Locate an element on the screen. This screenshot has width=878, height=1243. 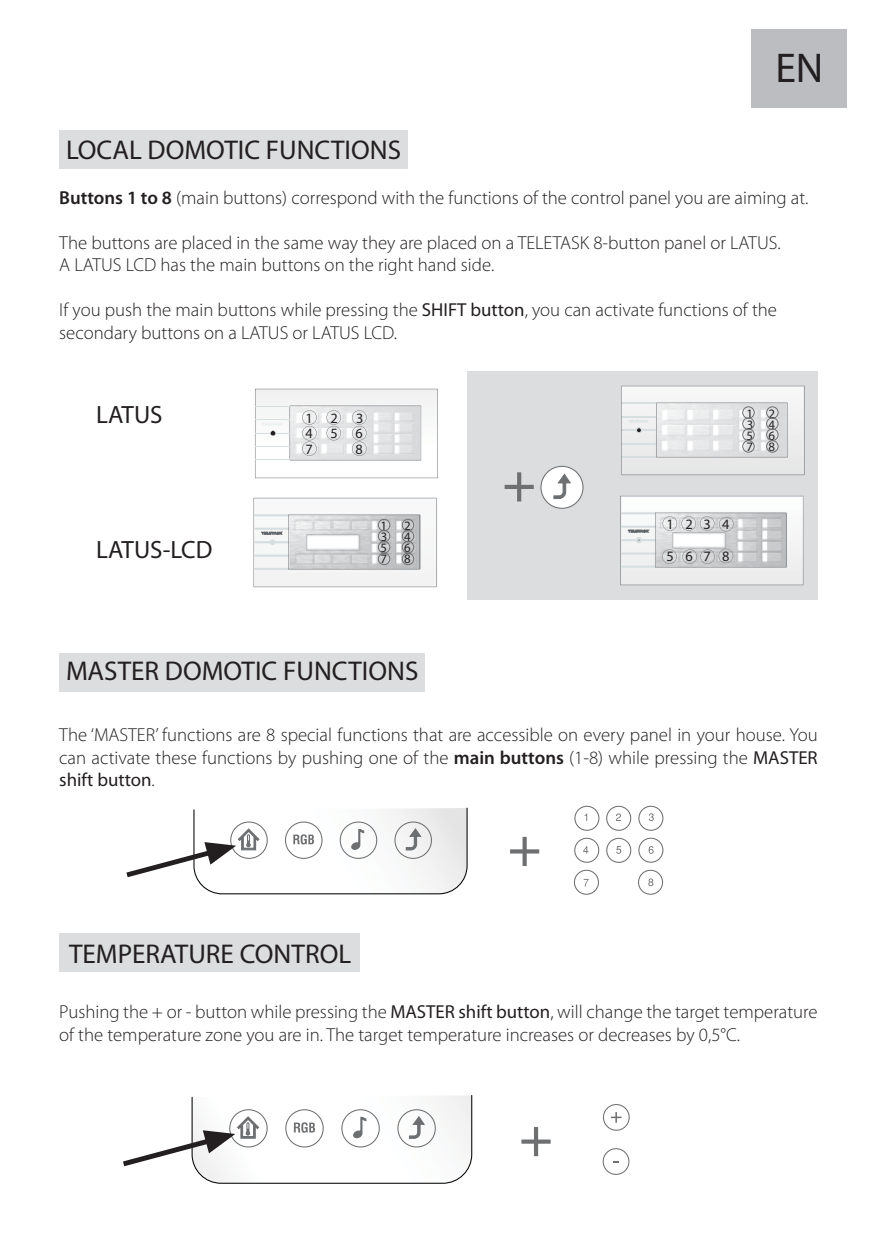
LOCAL is located at coordinates (105, 150).
